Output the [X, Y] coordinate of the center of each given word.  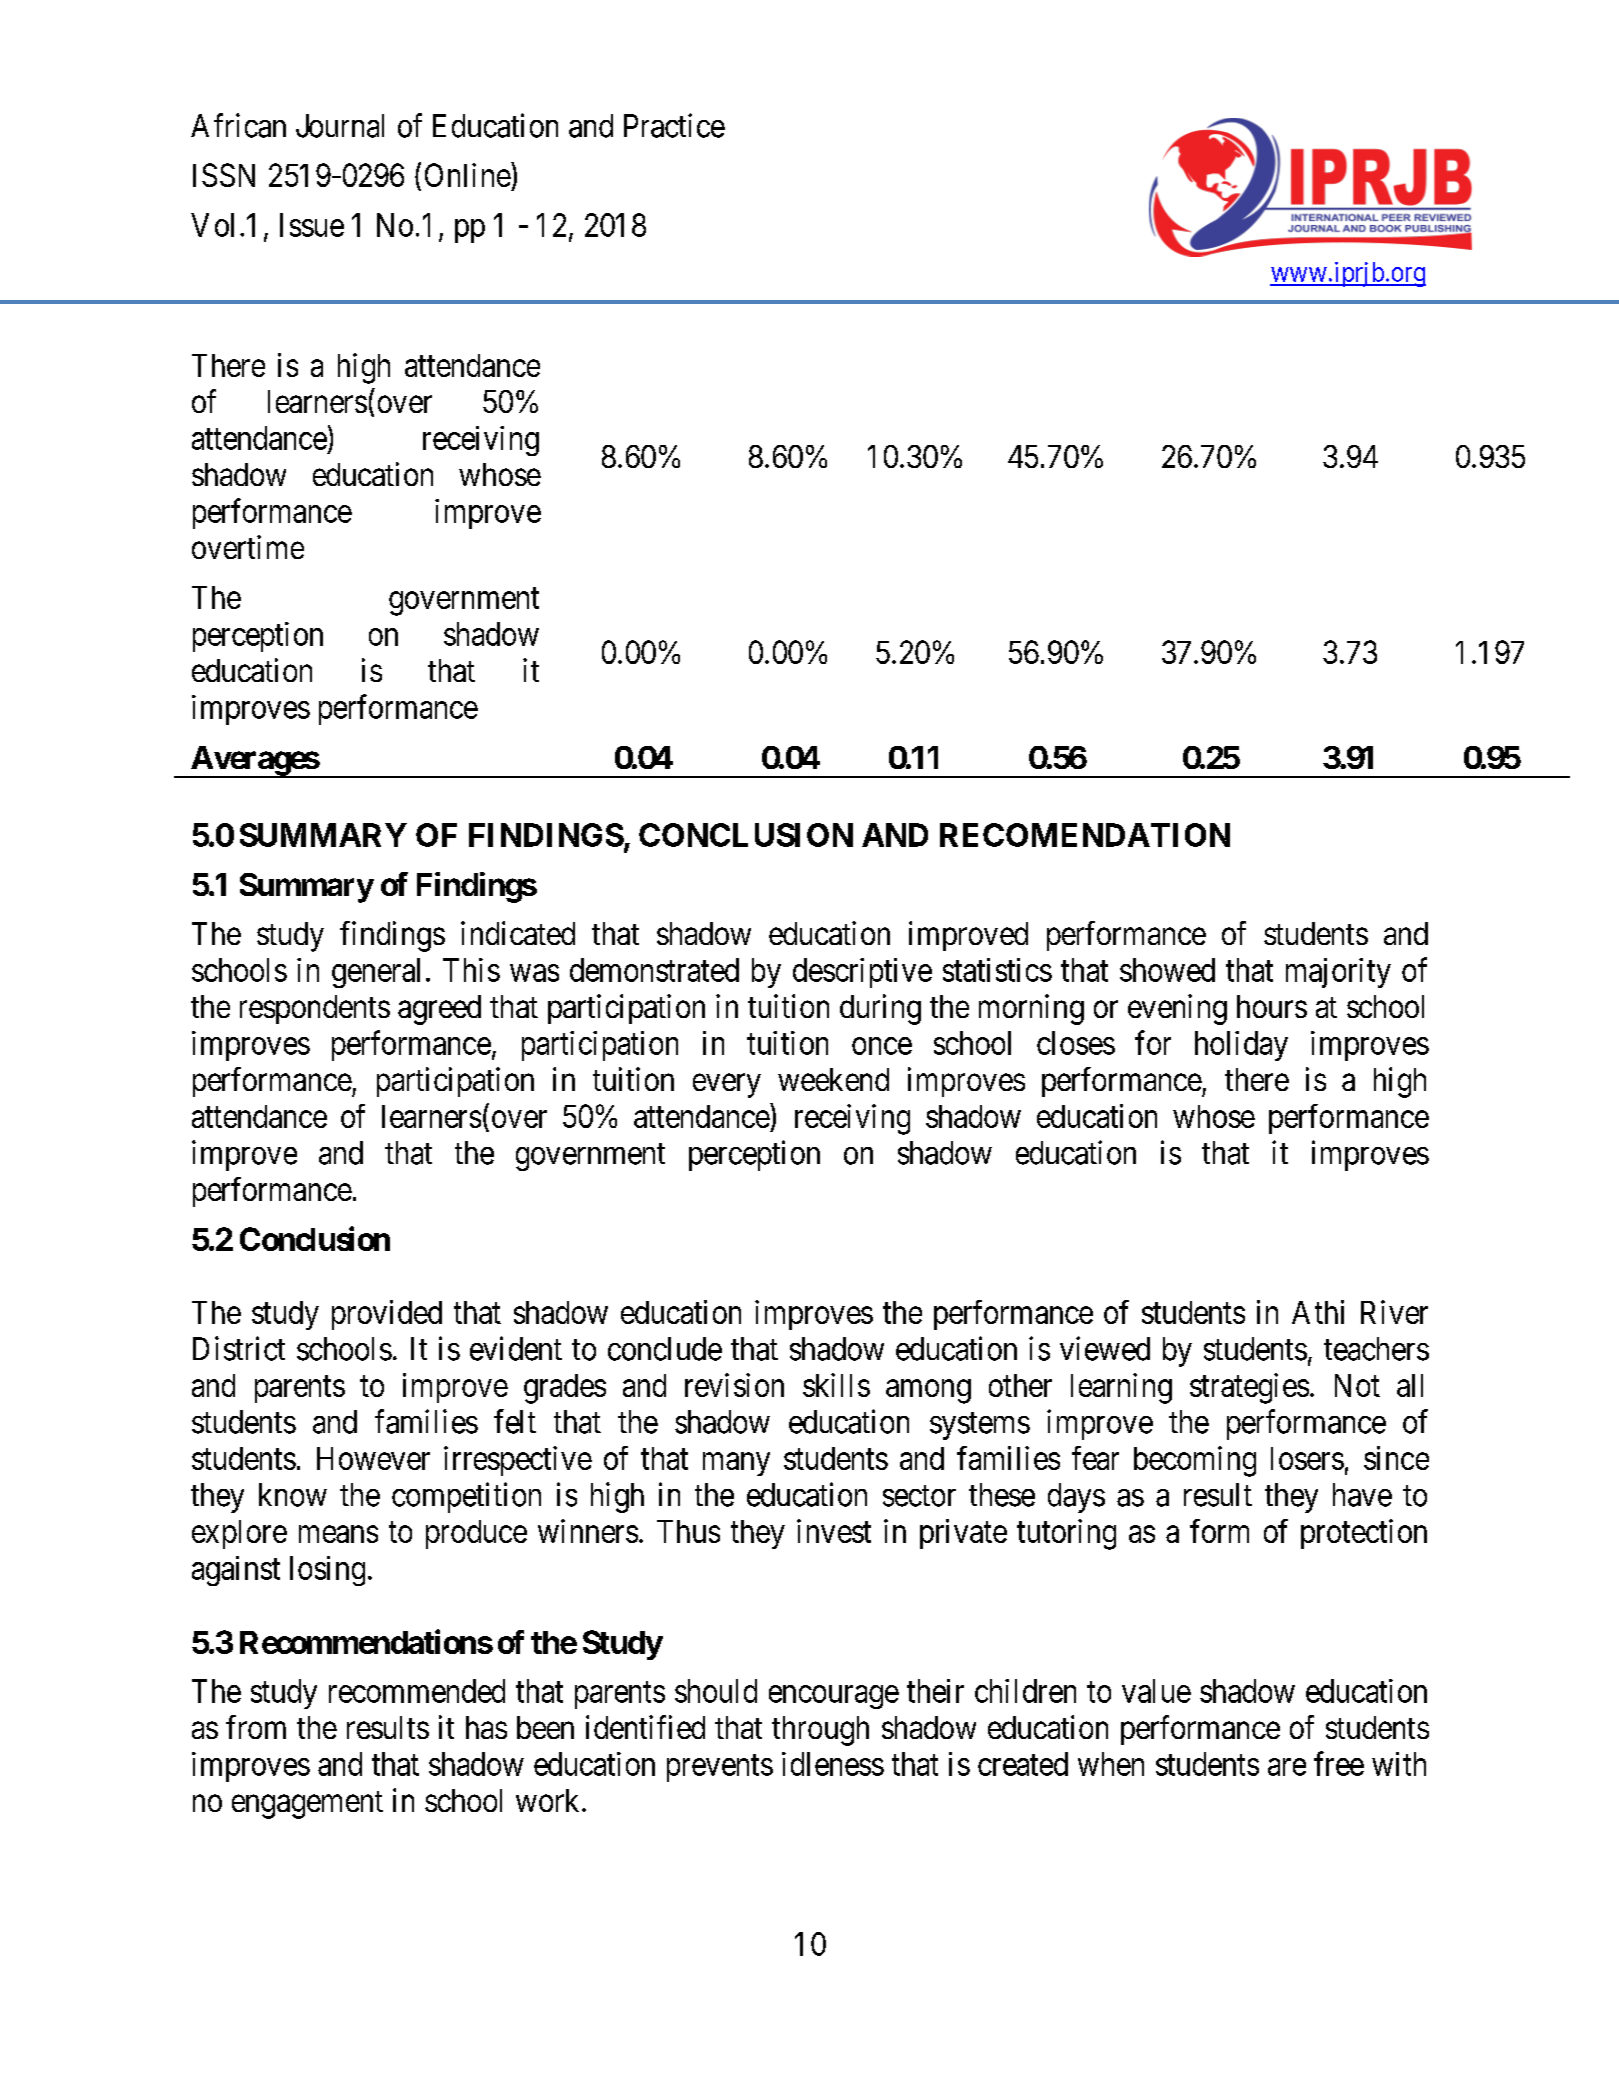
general [376, 973]
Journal [340, 126]
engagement [307, 1805]
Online [468, 175]
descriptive [862, 973]
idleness [833, 1764]
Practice [674, 125]
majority [1338, 973]
